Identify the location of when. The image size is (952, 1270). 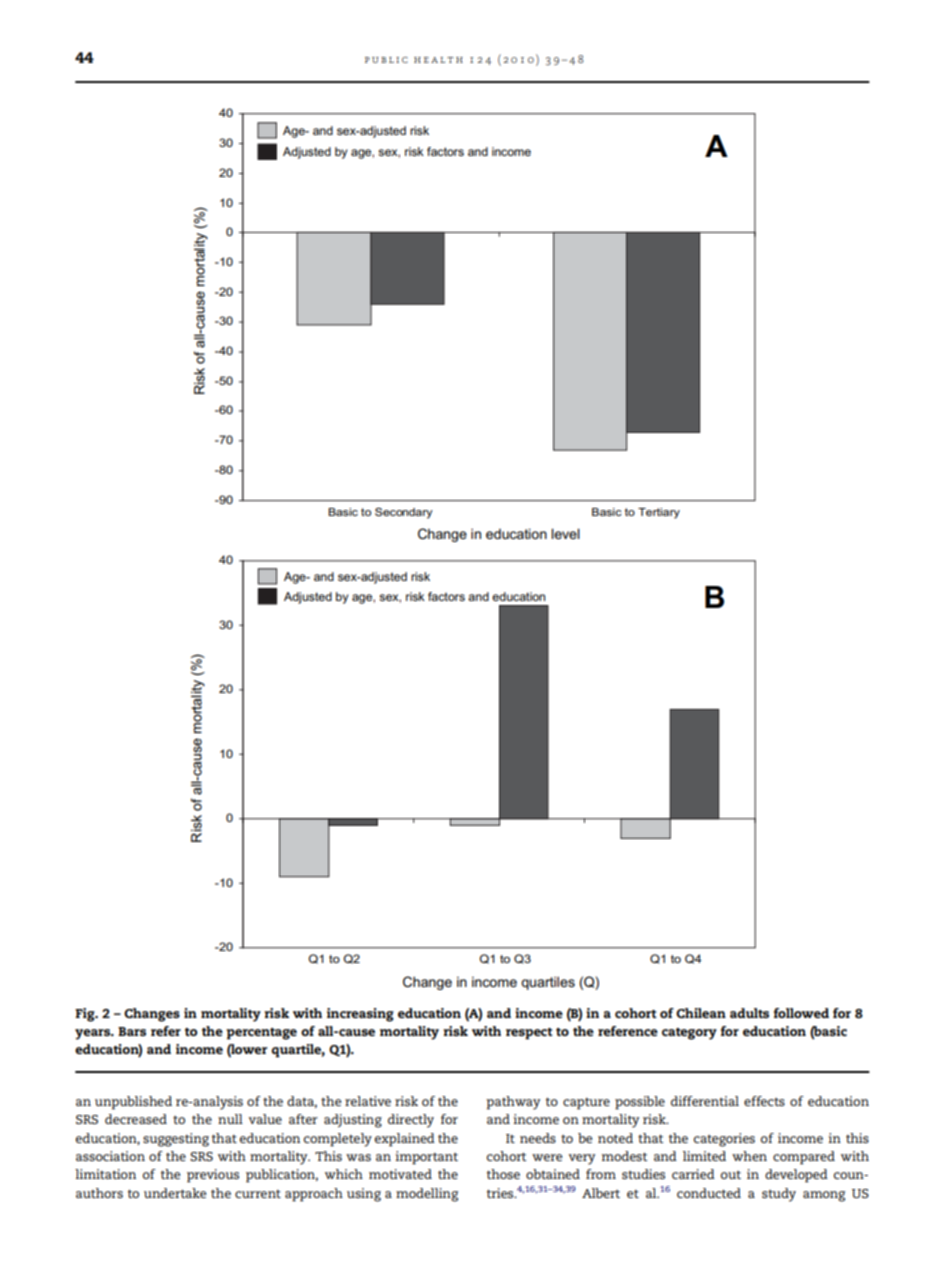
(749, 1156).
